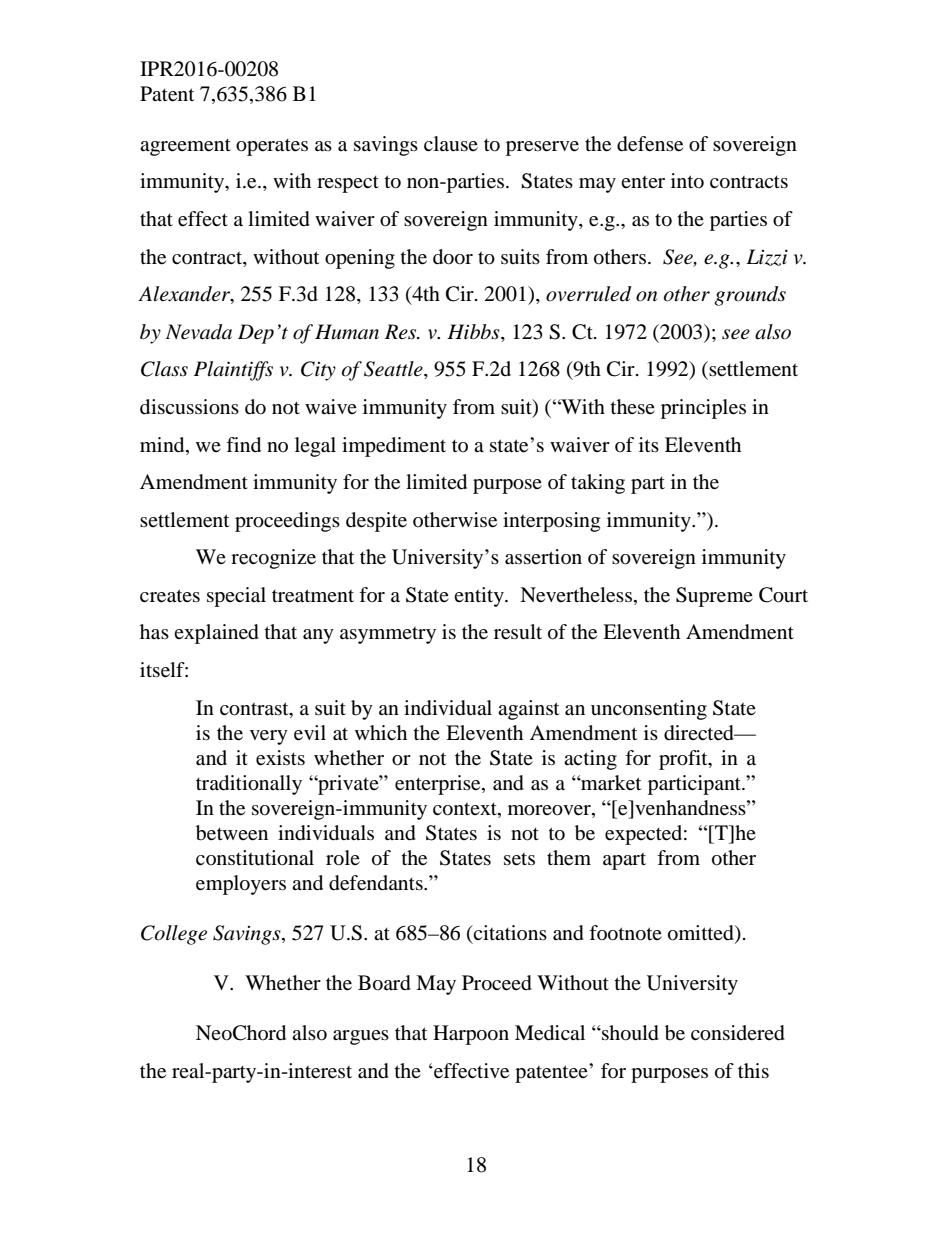 Image resolution: width=952 pixels, height=1233 pixels. What do you see at coordinates (714, 597) in the image?
I see `Supreme` at bounding box center [714, 597].
